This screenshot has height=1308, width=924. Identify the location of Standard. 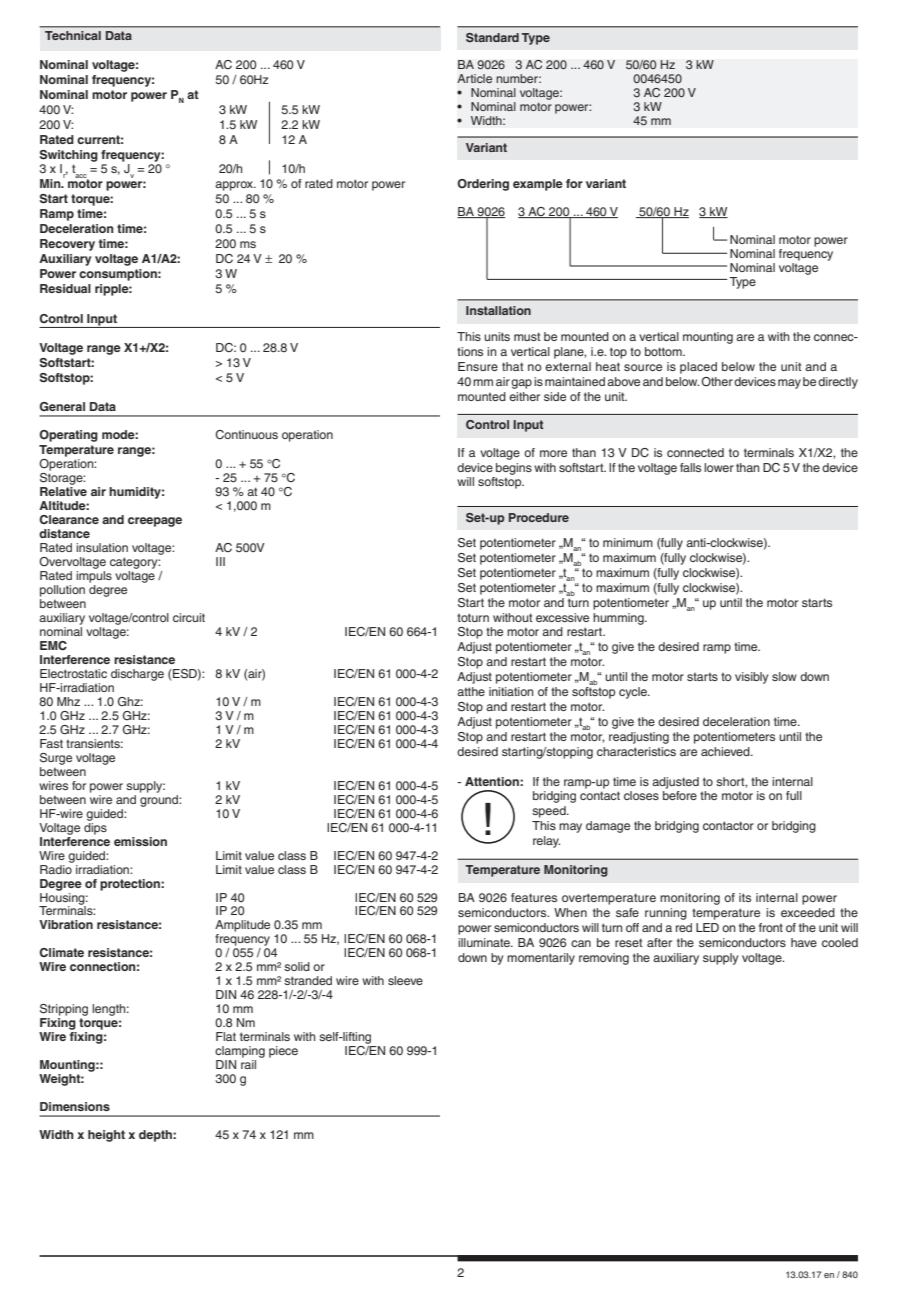
(492, 37).
